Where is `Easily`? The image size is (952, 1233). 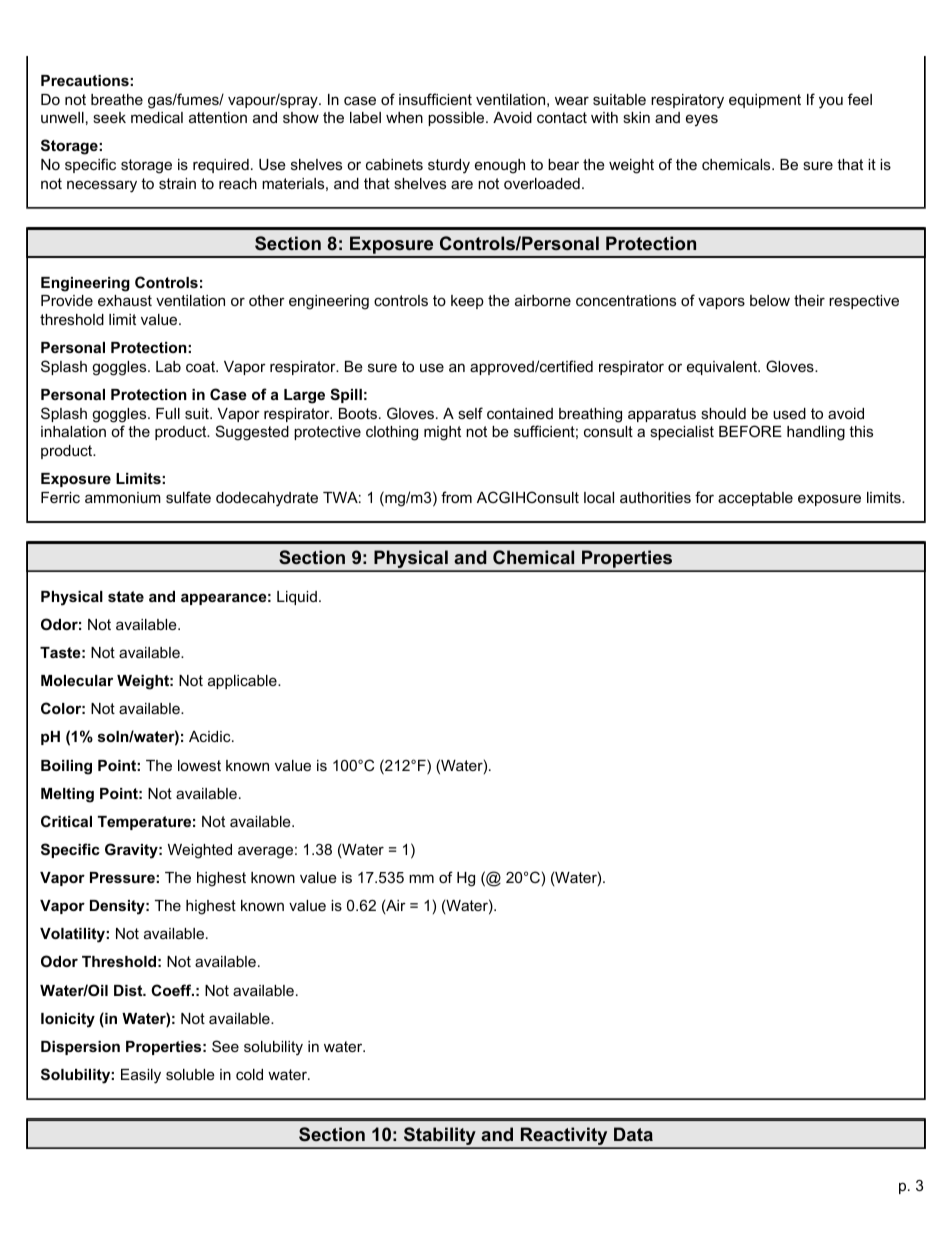 Easily is located at coordinates (141, 1076).
